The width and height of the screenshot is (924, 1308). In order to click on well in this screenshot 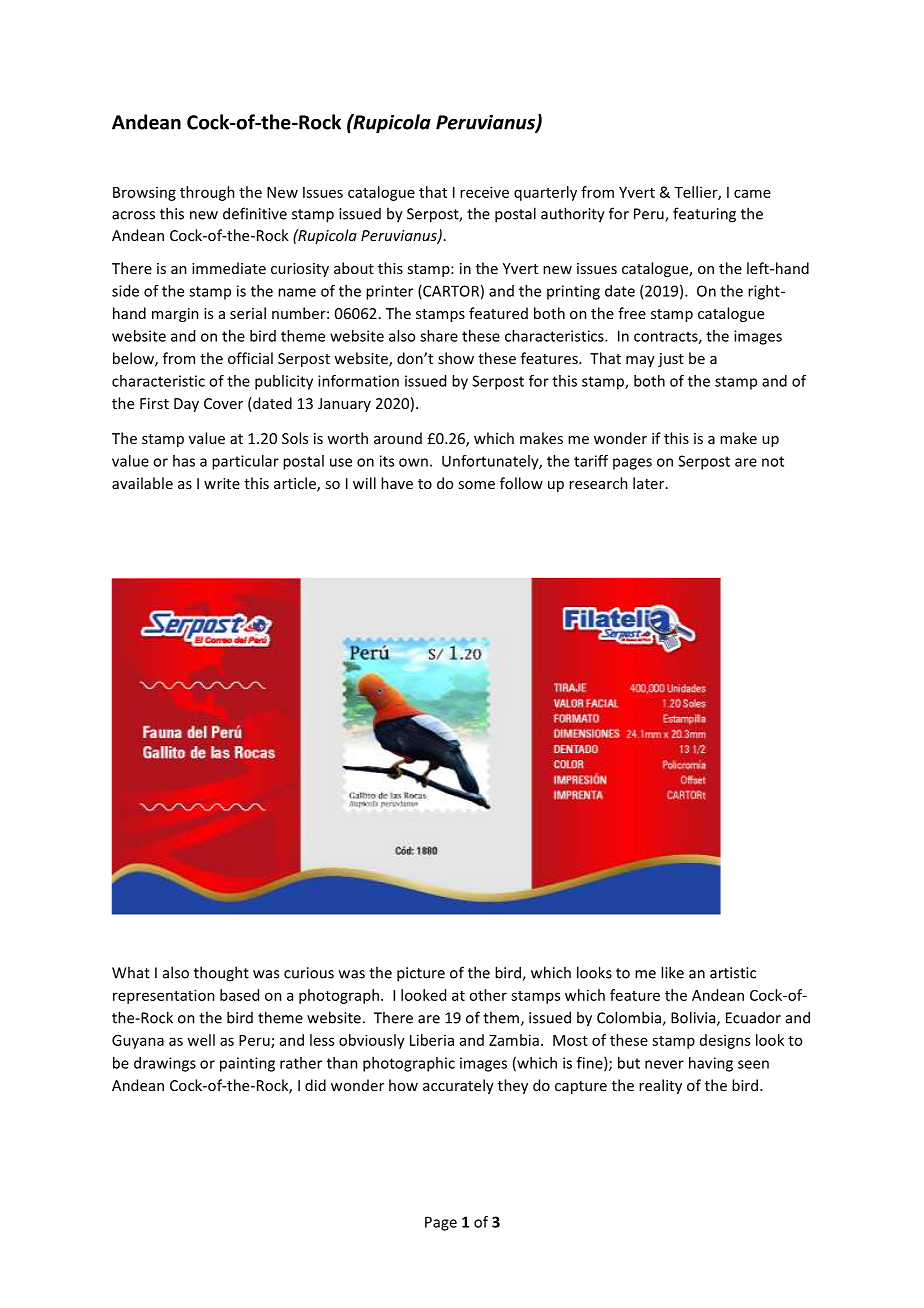, I will do `click(201, 1040)`.
